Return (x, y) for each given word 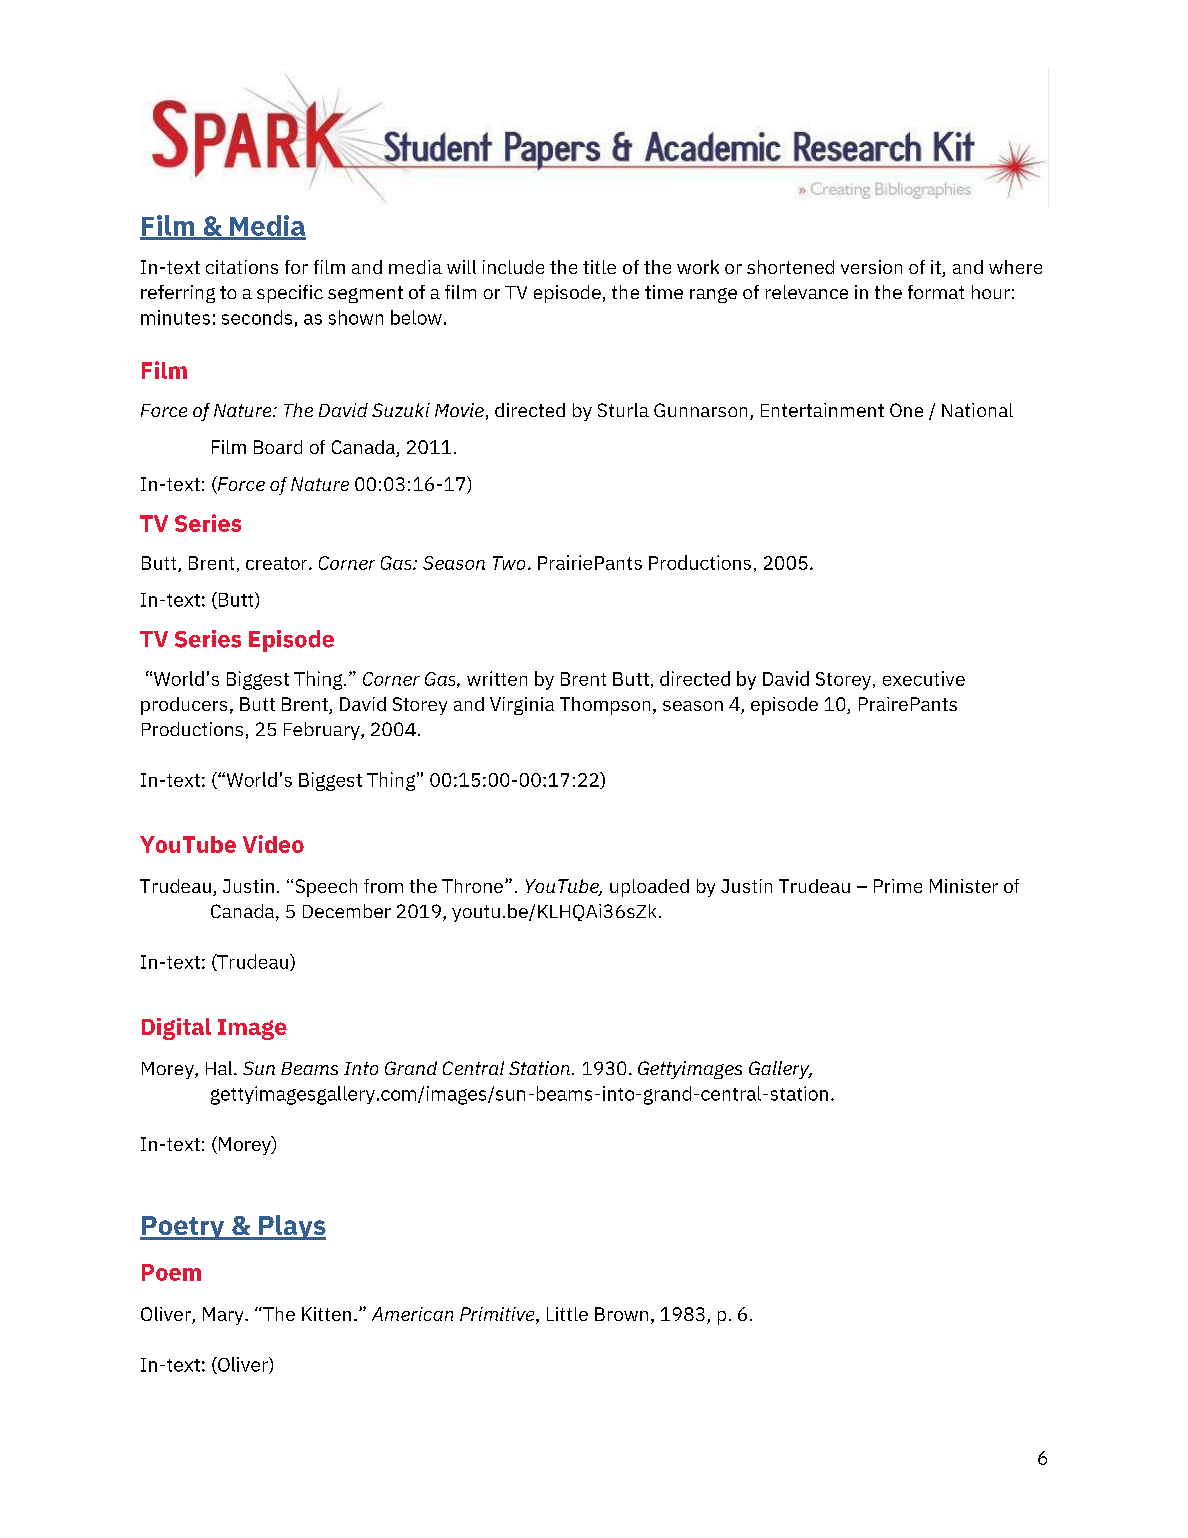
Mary (224, 1316)
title (599, 267)
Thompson (605, 706)
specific (290, 294)
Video (273, 844)
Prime (898, 886)
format (936, 292)
